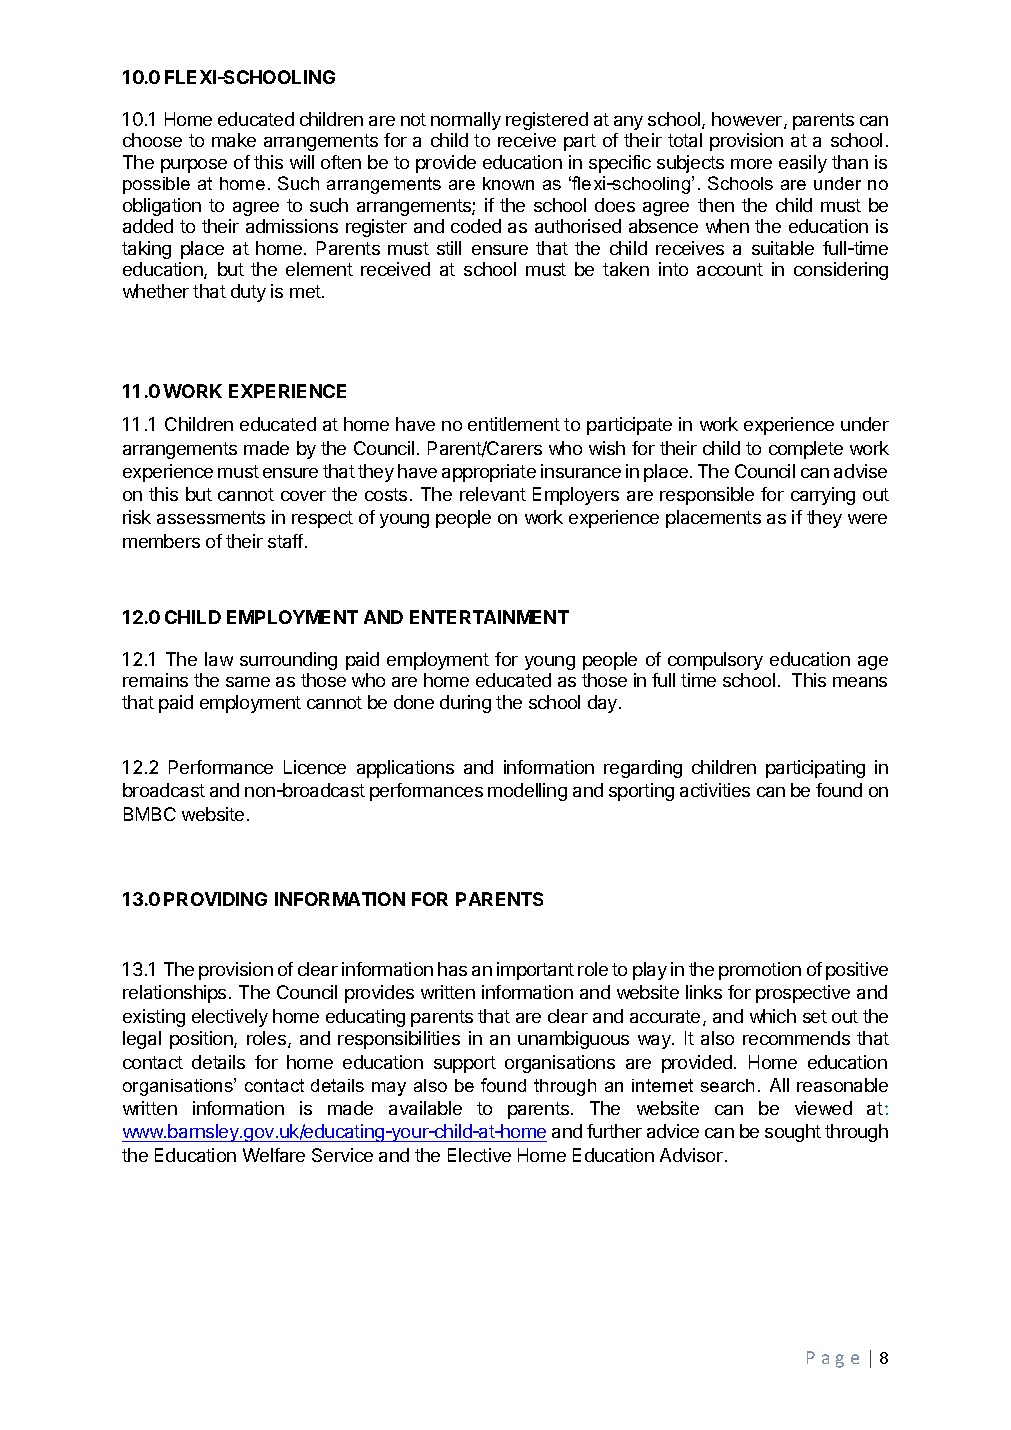 This screenshot has height=1430, width=1011. Describe the element at coordinates (274, 1155) in the screenshot. I see `Welfare` at that location.
